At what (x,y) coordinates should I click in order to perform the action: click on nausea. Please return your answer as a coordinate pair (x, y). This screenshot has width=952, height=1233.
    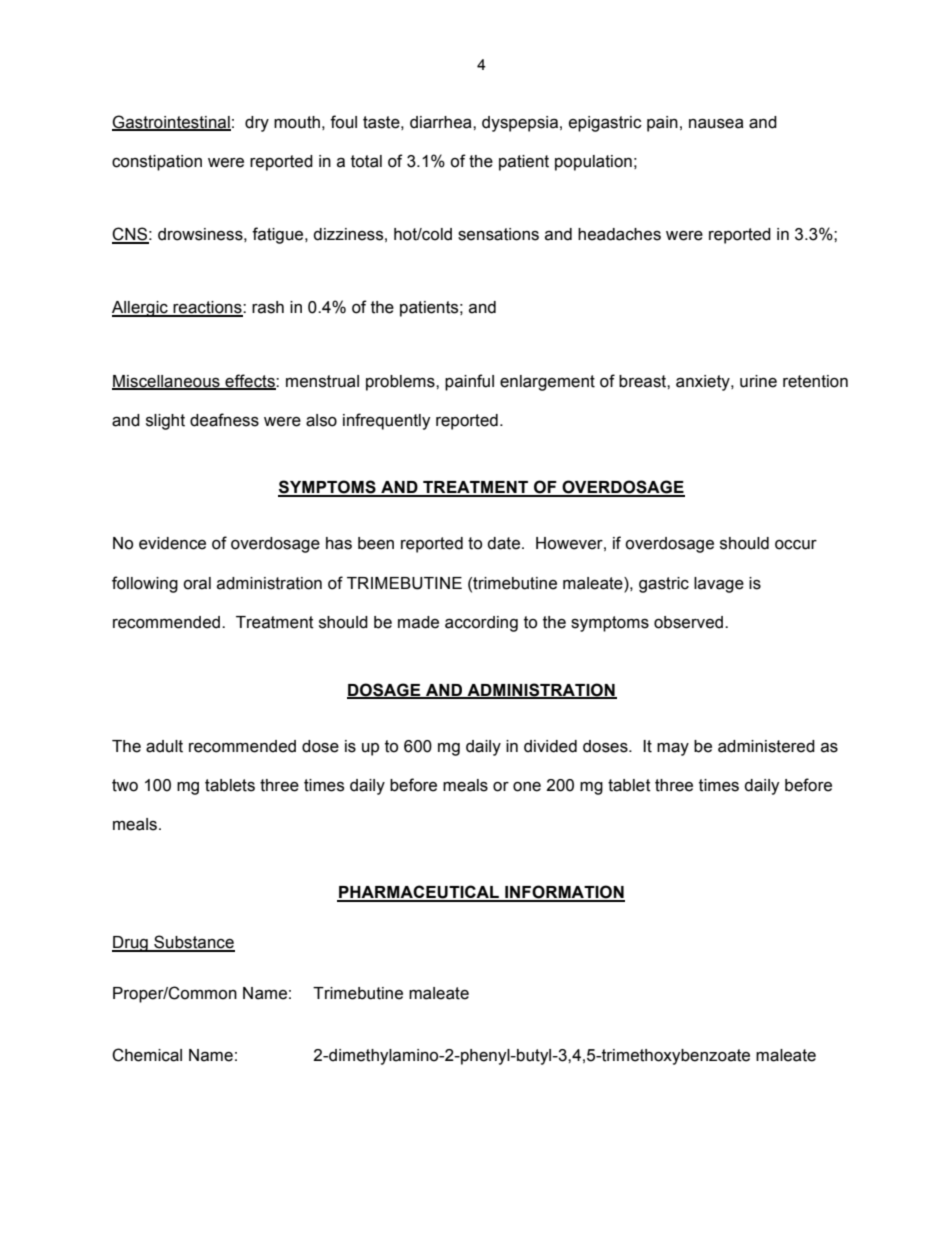
    Looking at the image, I should click on (716, 123).
